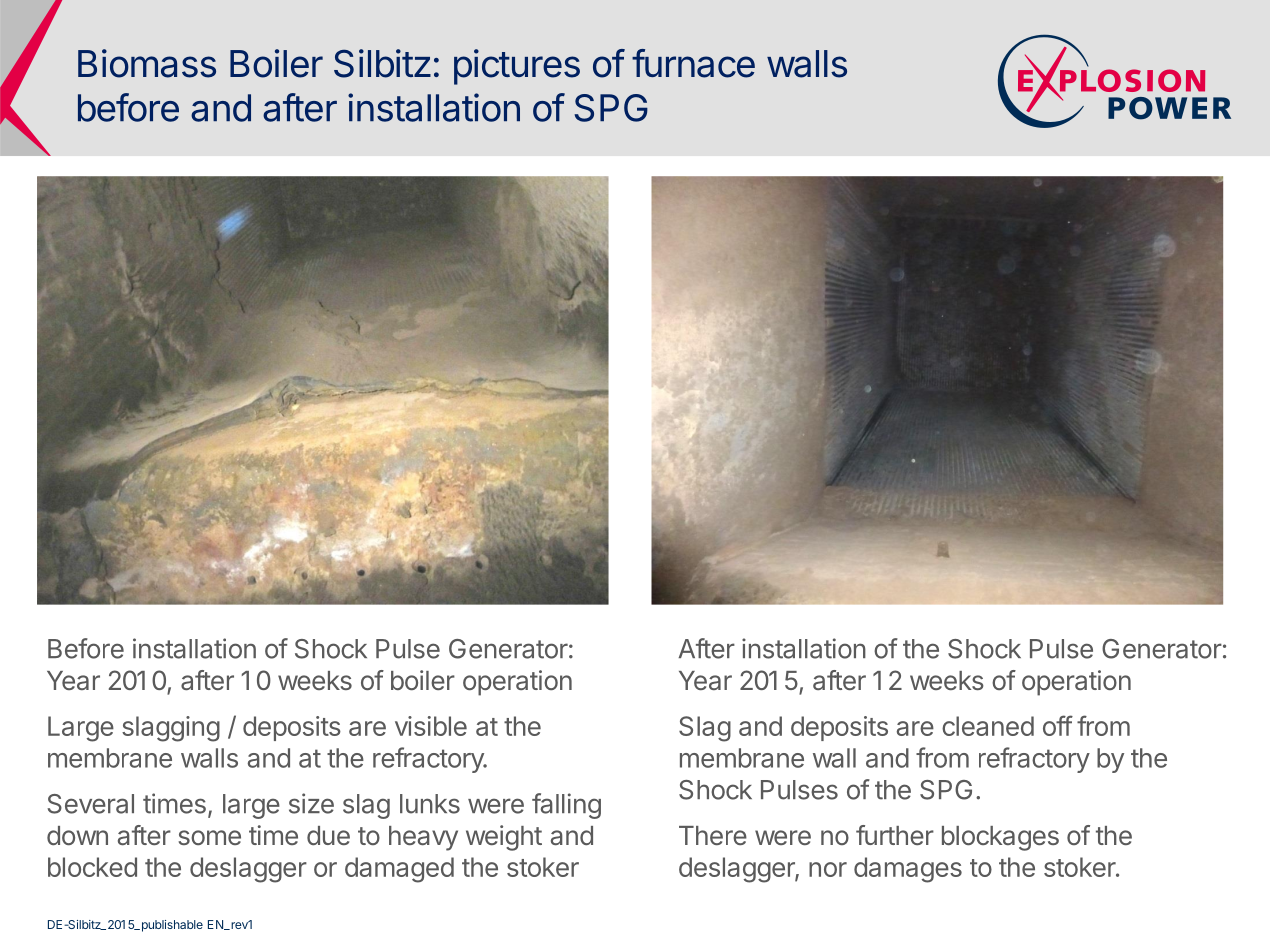 The image size is (1270, 952). I want to click on further, so click(895, 835).
